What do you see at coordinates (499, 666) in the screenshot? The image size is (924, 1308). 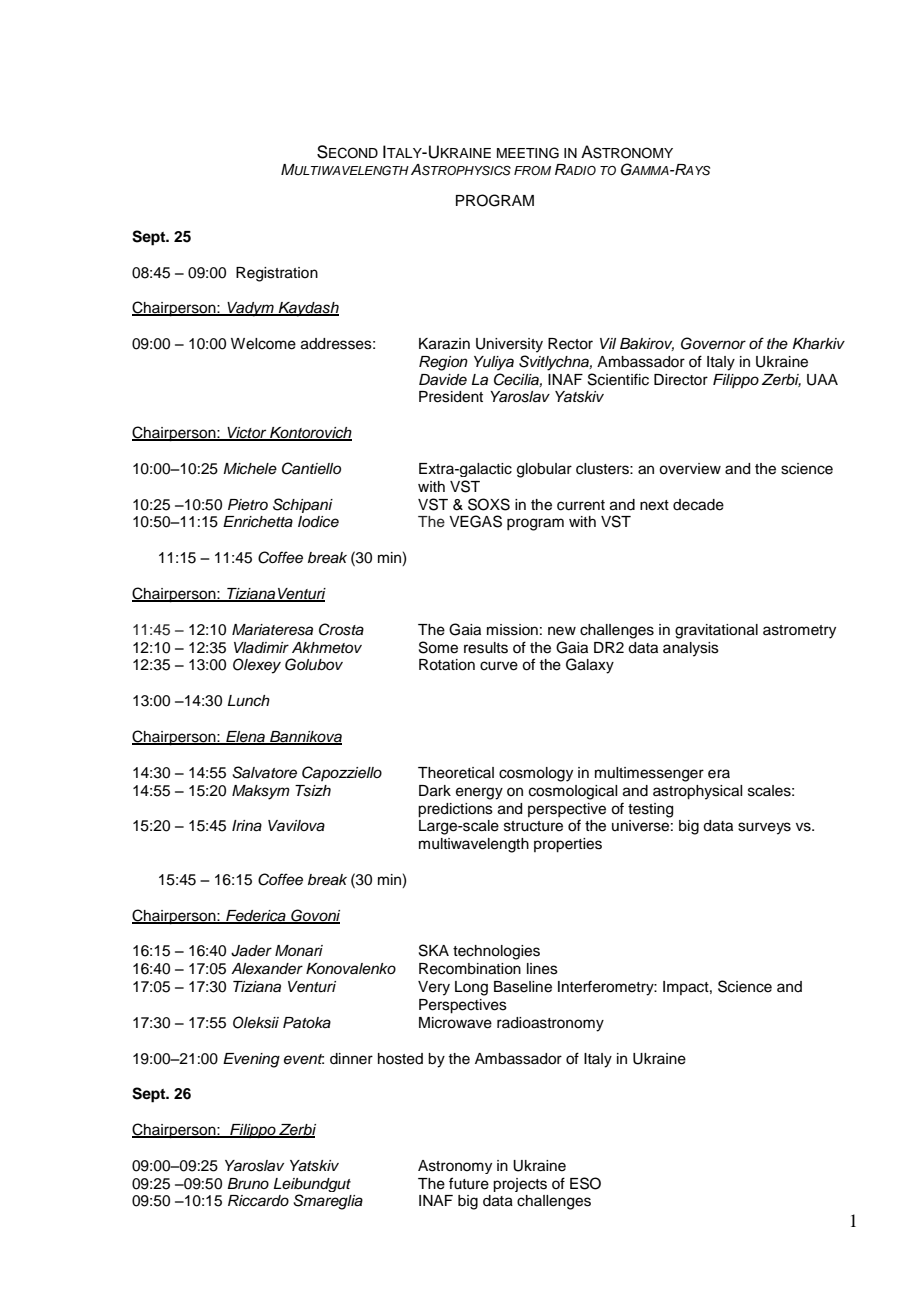 I see `curve` at bounding box center [499, 666].
